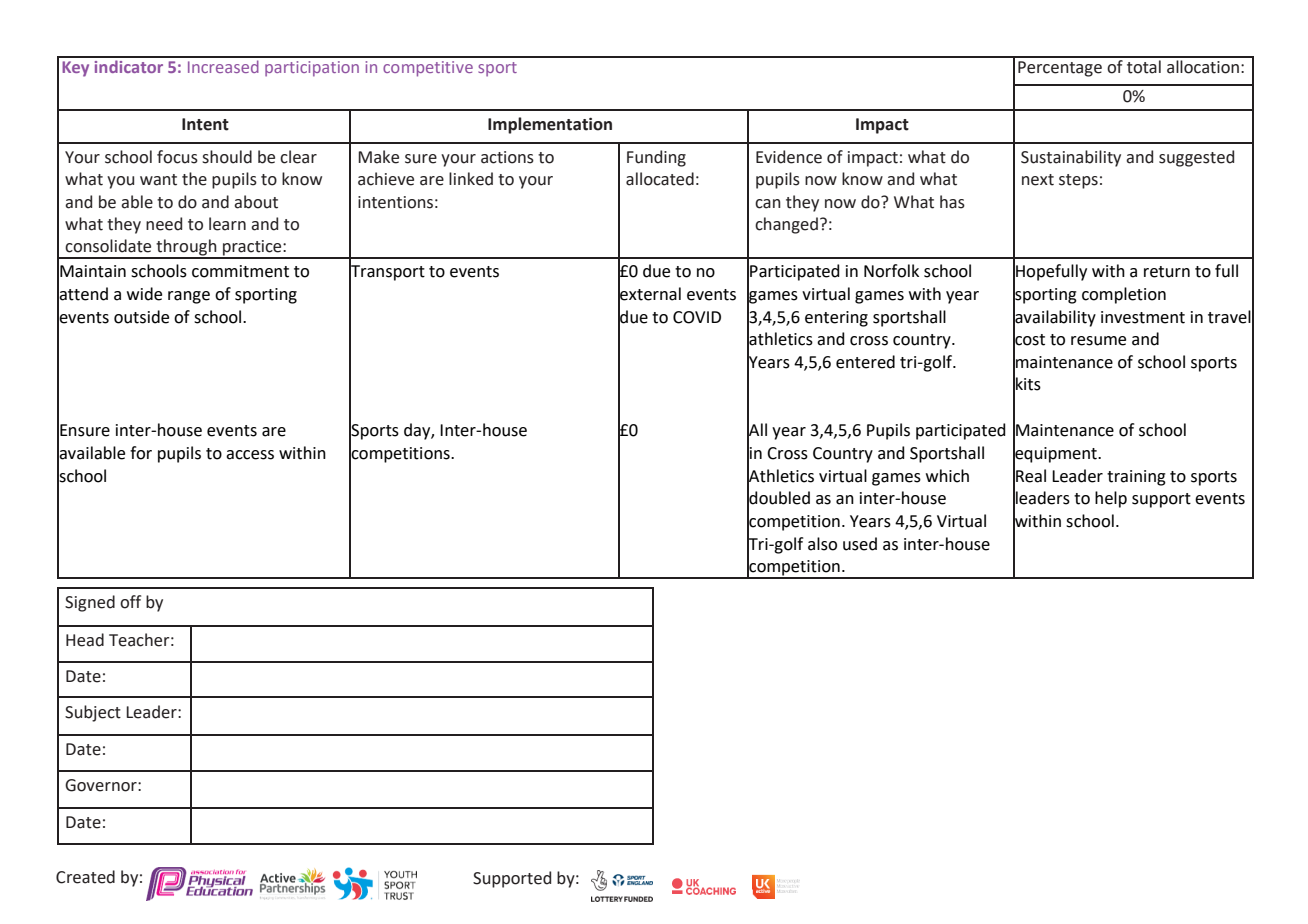  I want to click on Implementation, so click(550, 125).
